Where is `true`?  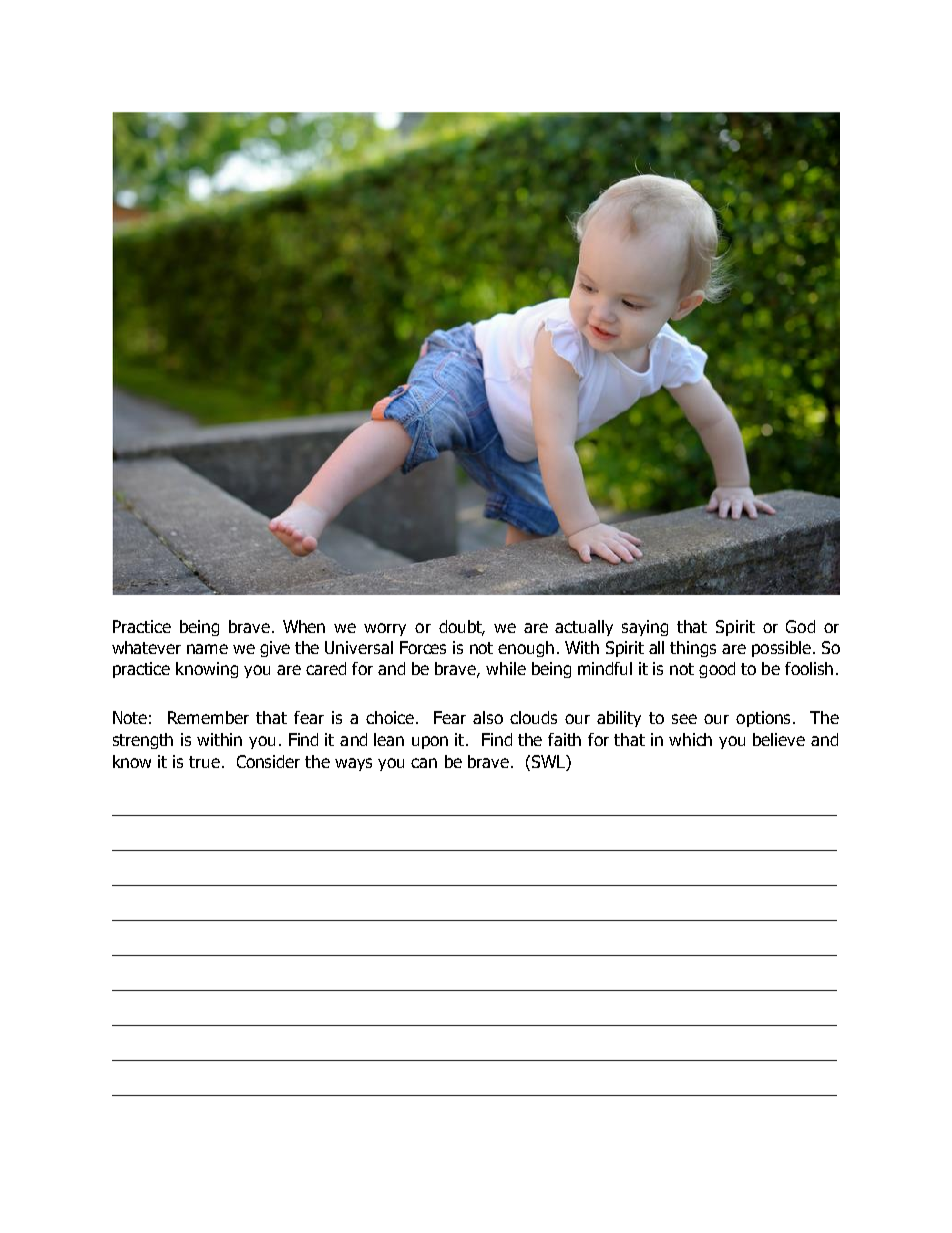
true is located at coordinates (204, 762).
